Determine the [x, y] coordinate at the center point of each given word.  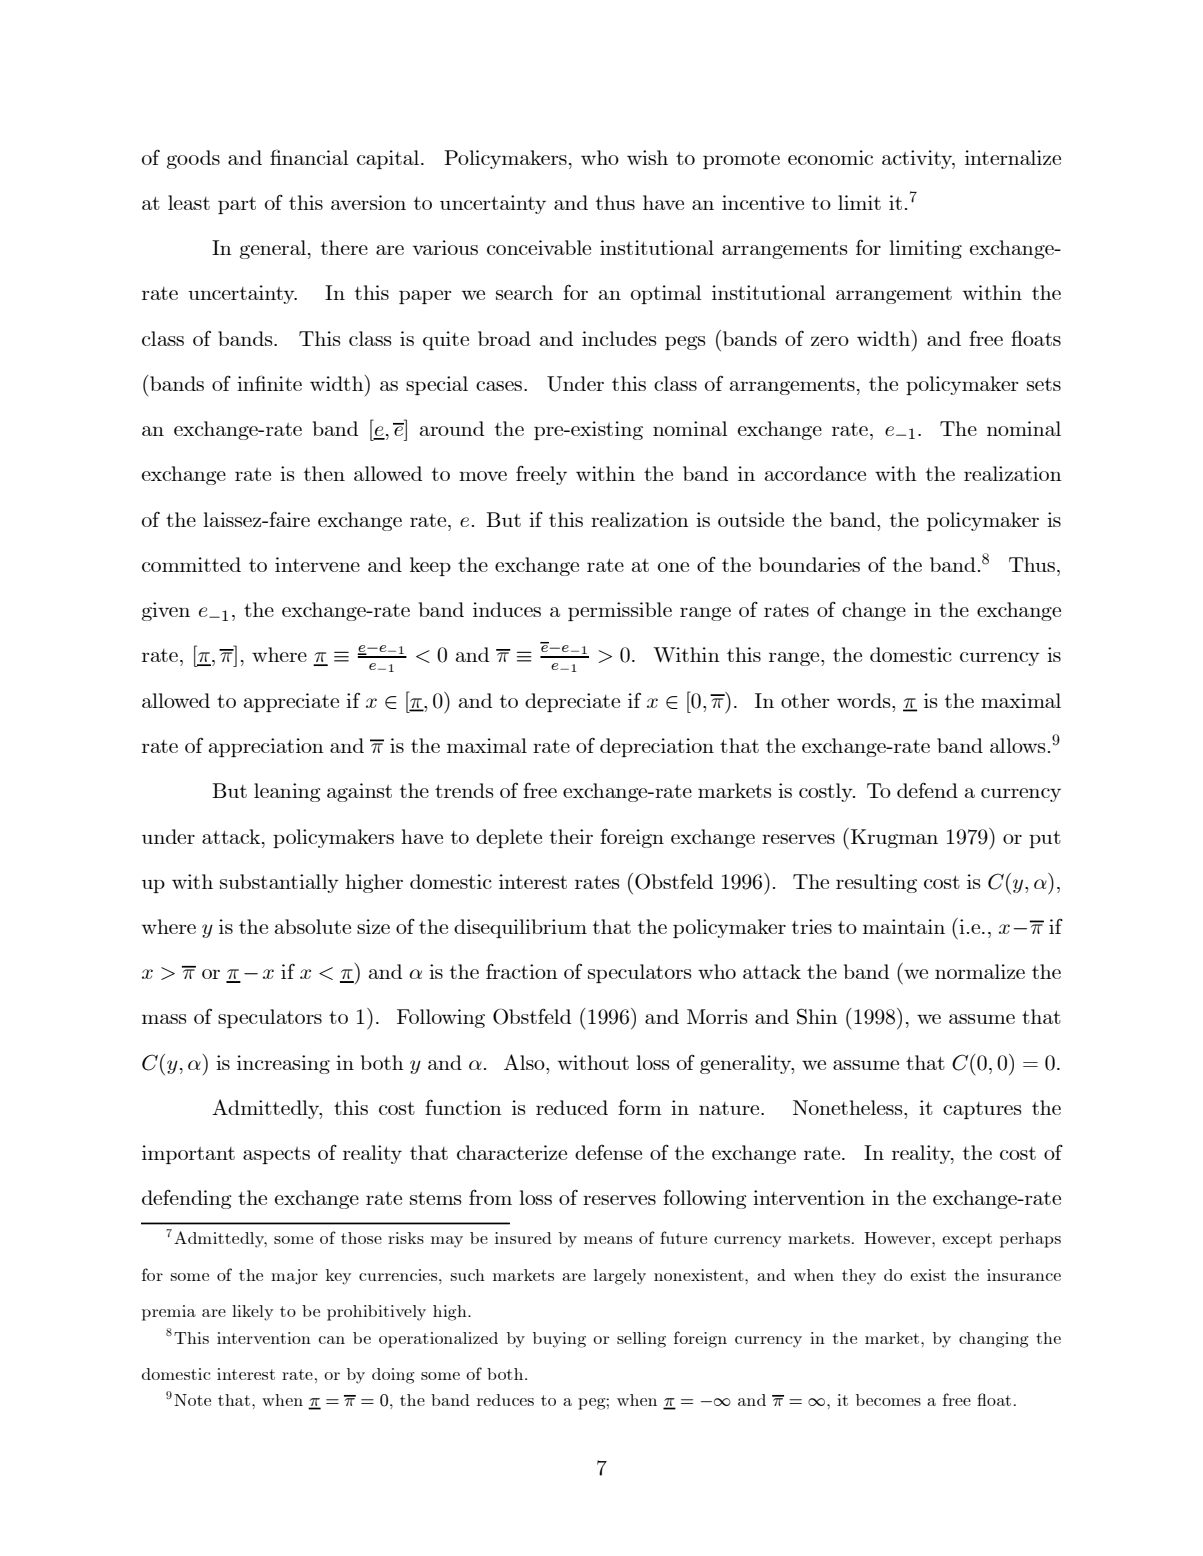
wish [647, 157]
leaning [287, 792]
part [237, 205]
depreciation [657, 747]
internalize [1013, 157]
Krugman [894, 838]
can [332, 1340]
